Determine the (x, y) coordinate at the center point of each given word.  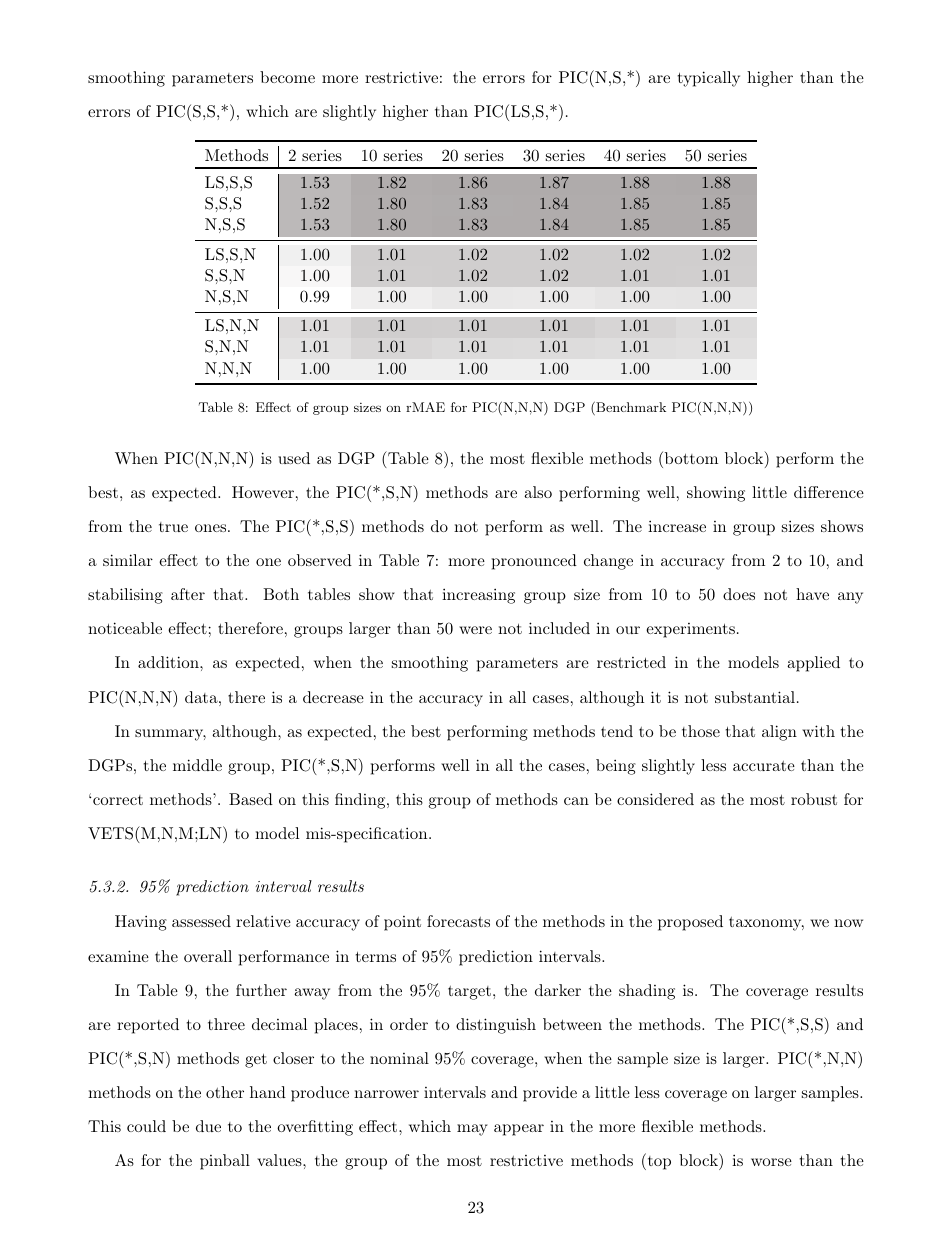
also (538, 492)
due (208, 1126)
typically (709, 79)
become (287, 77)
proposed (690, 923)
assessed (201, 921)
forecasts (458, 921)
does (739, 594)
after (188, 594)
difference (829, 492)
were (475, 630)
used (294, 458)
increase (677, 526)
